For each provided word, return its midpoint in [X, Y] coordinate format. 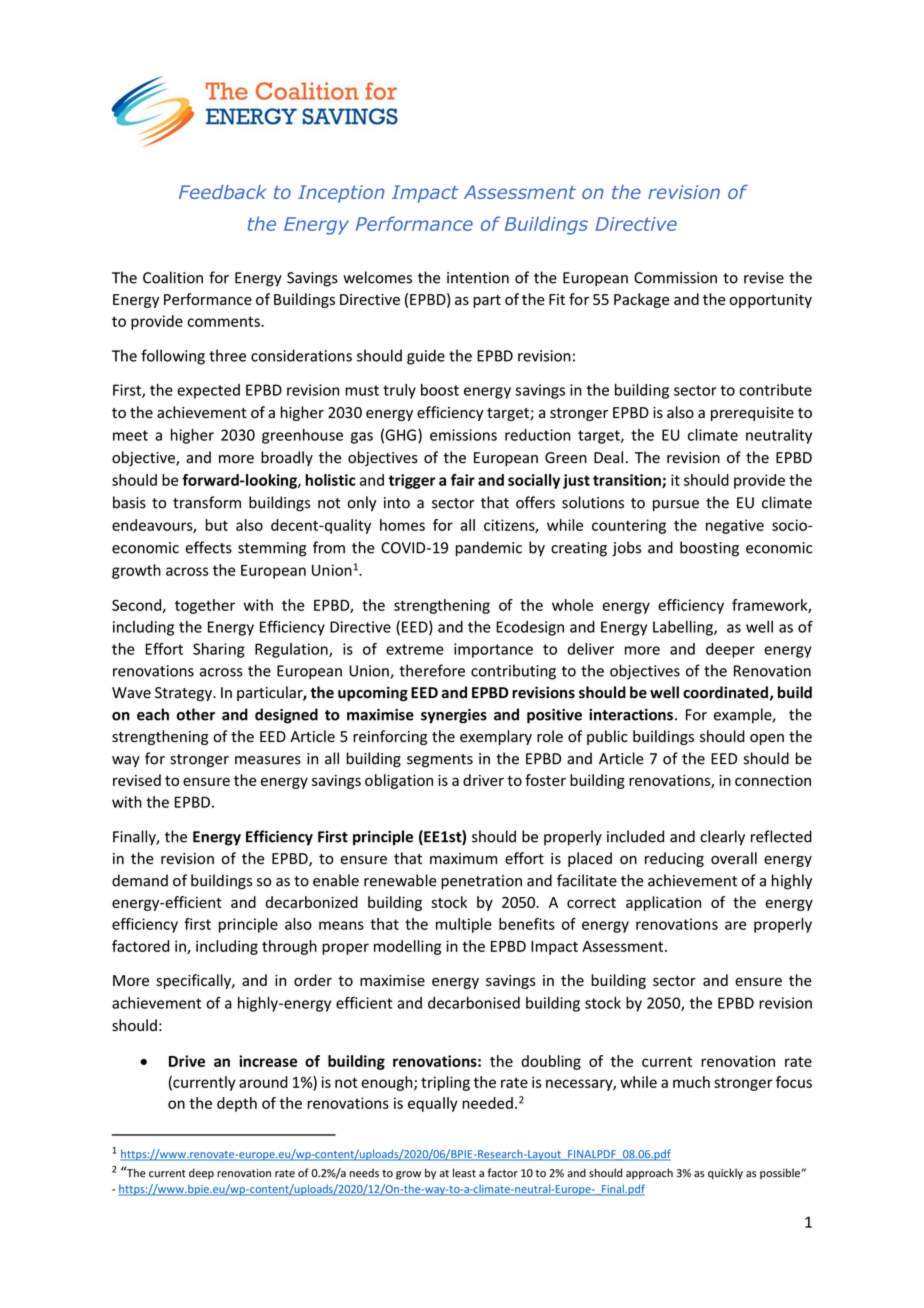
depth [237, 1104]
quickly [725, 1174]
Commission [675, 278]
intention [478, 278]
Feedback [222, 192]
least [464, 1173]
